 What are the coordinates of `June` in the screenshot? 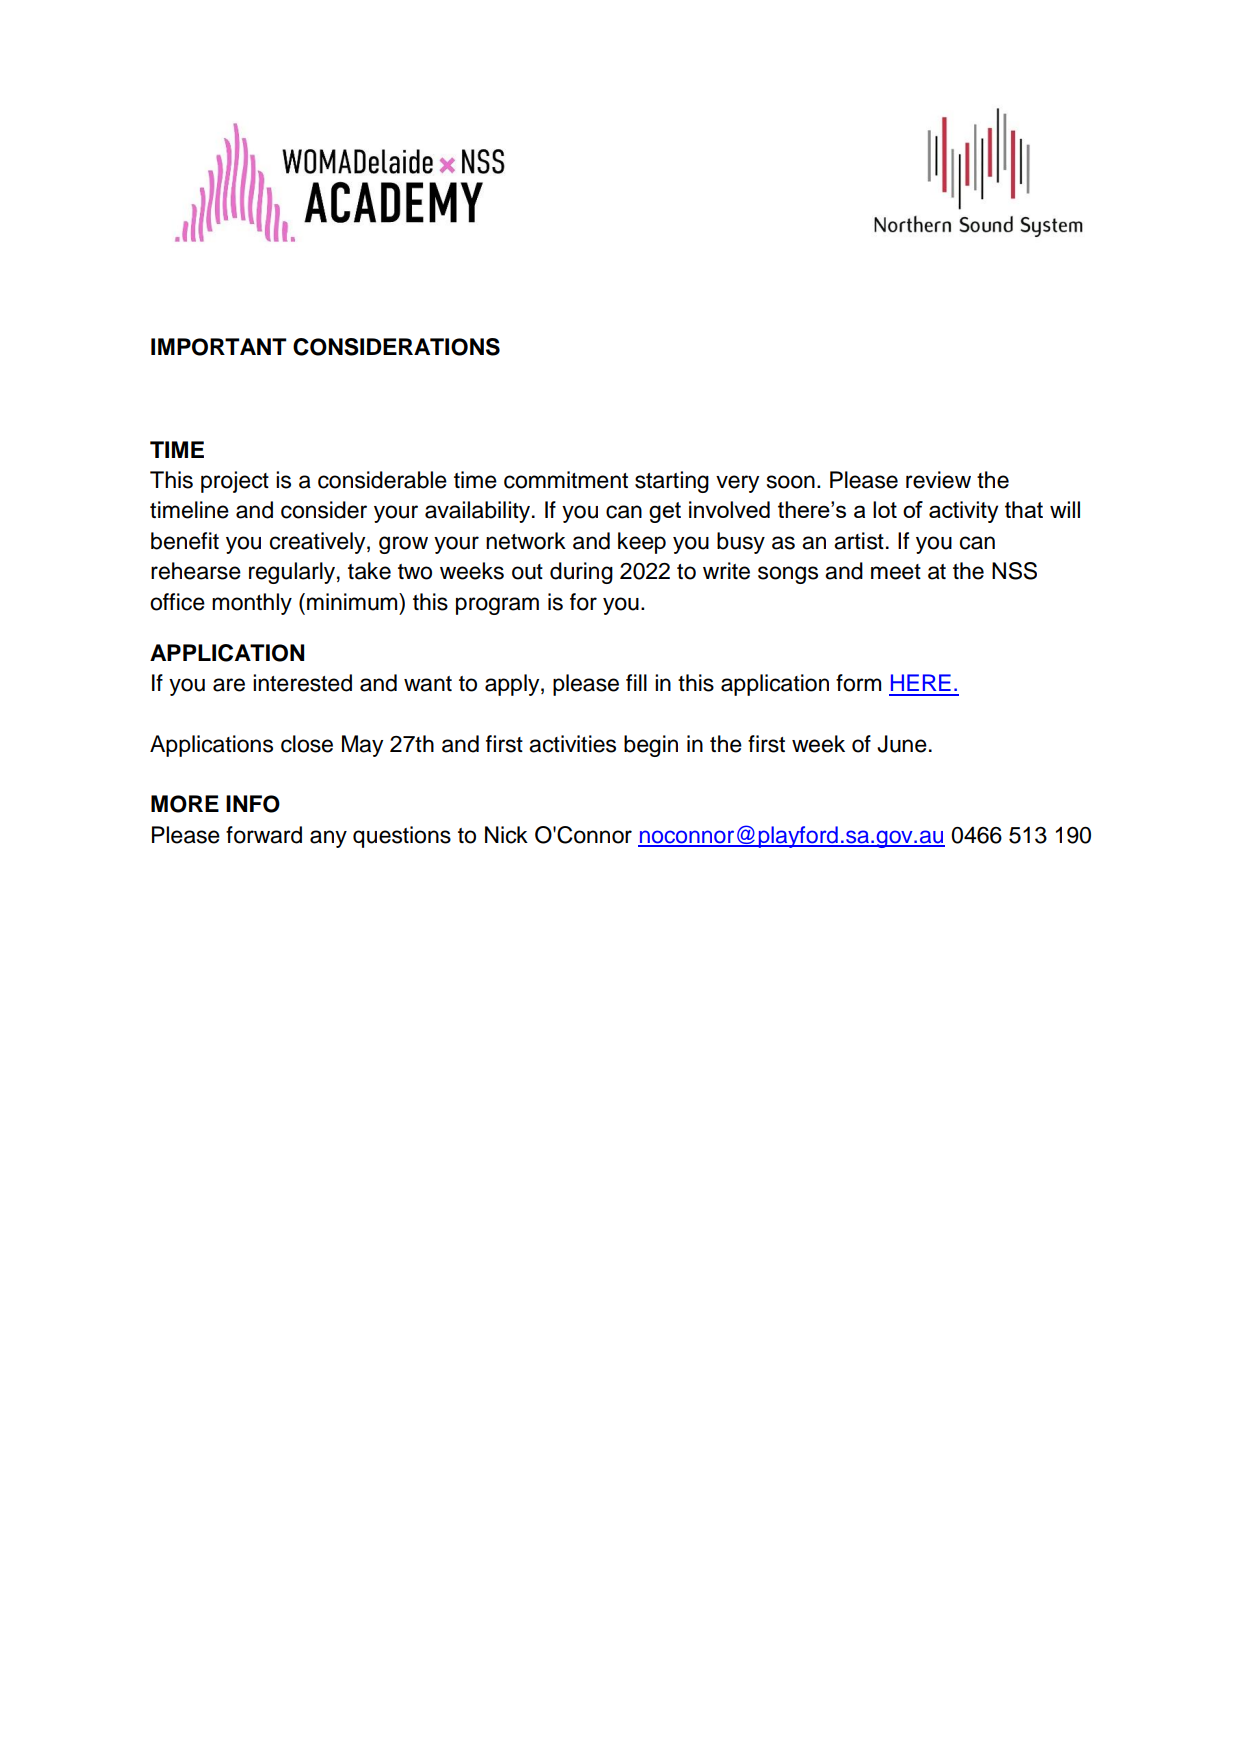 It's located at (902, 744).
